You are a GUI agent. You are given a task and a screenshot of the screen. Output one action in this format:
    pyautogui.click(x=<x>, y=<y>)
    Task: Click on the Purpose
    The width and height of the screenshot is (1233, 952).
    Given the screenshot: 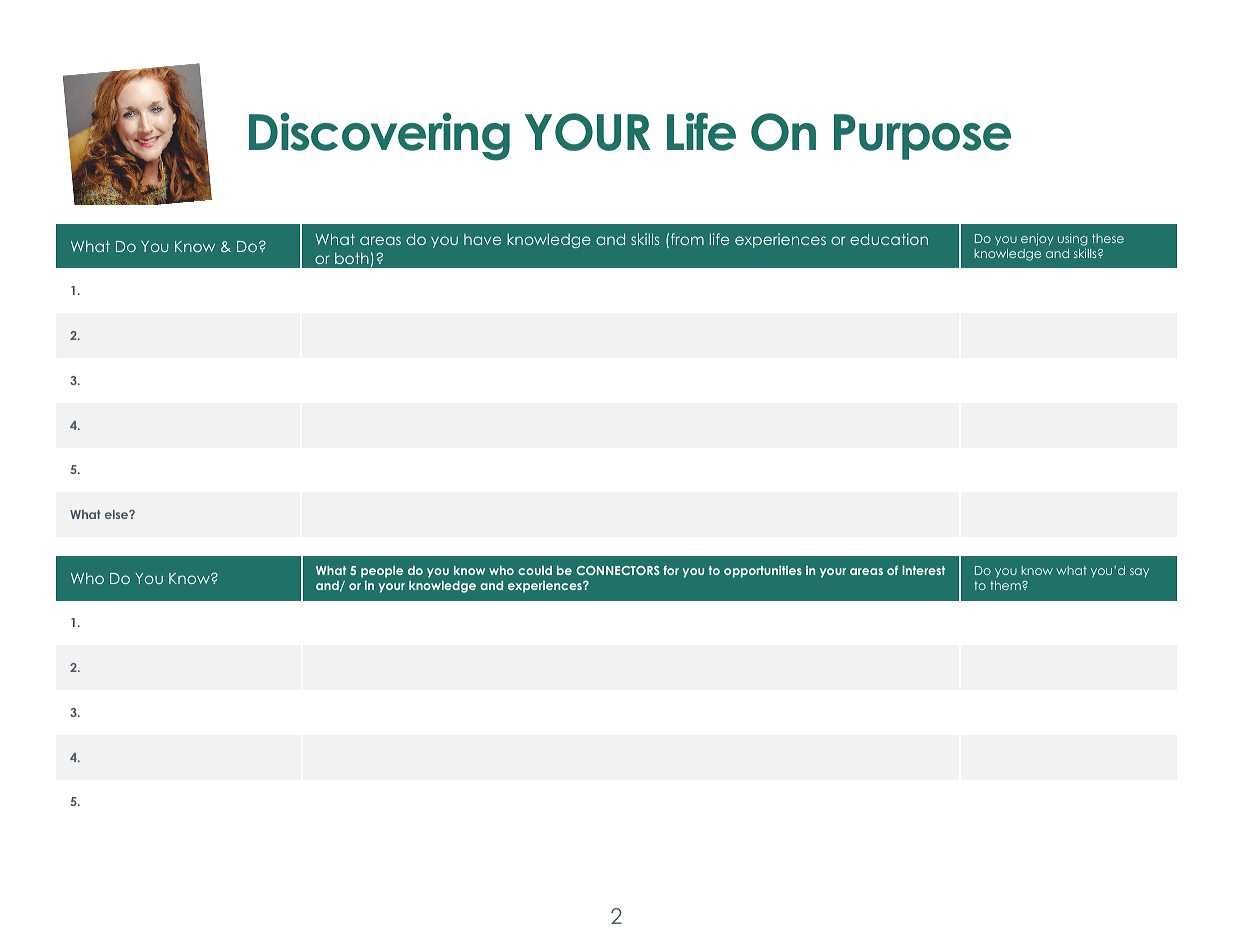 What is the action you would take?
    pyautogui.click(x=922, y=137)
